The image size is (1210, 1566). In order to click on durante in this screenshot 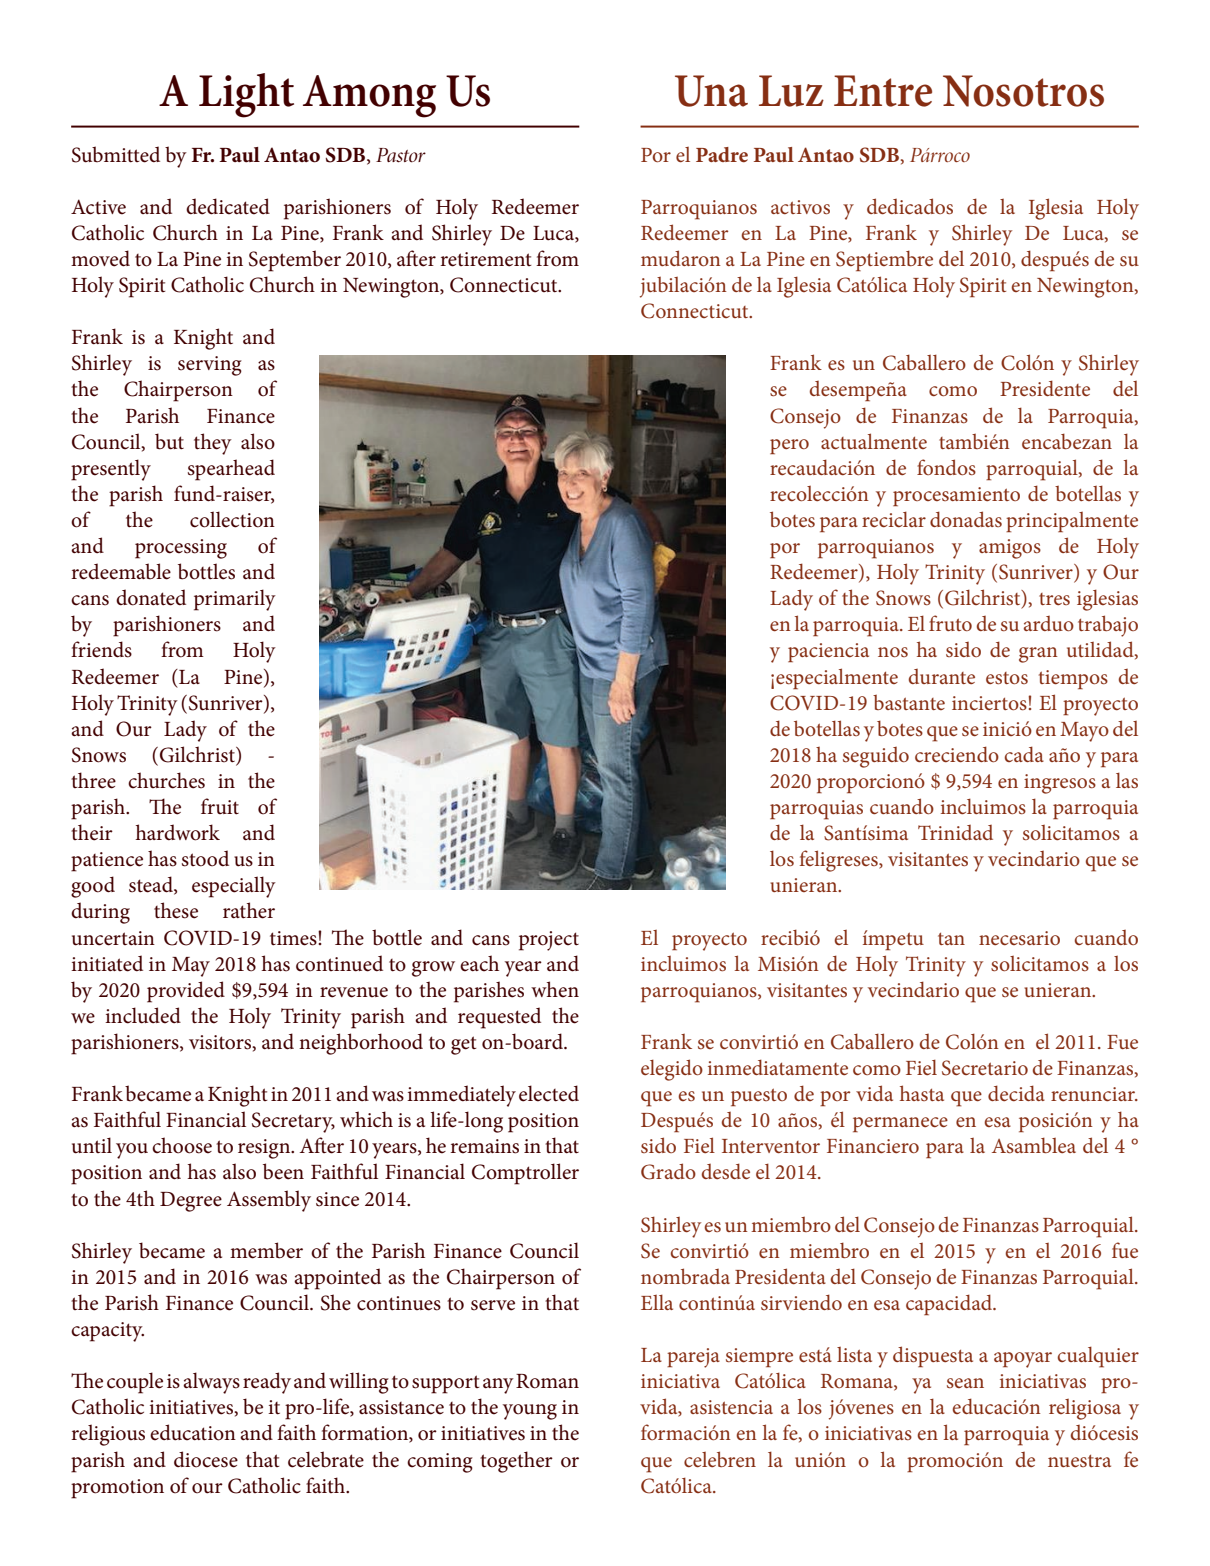, I will do `click(942, 676)`.
